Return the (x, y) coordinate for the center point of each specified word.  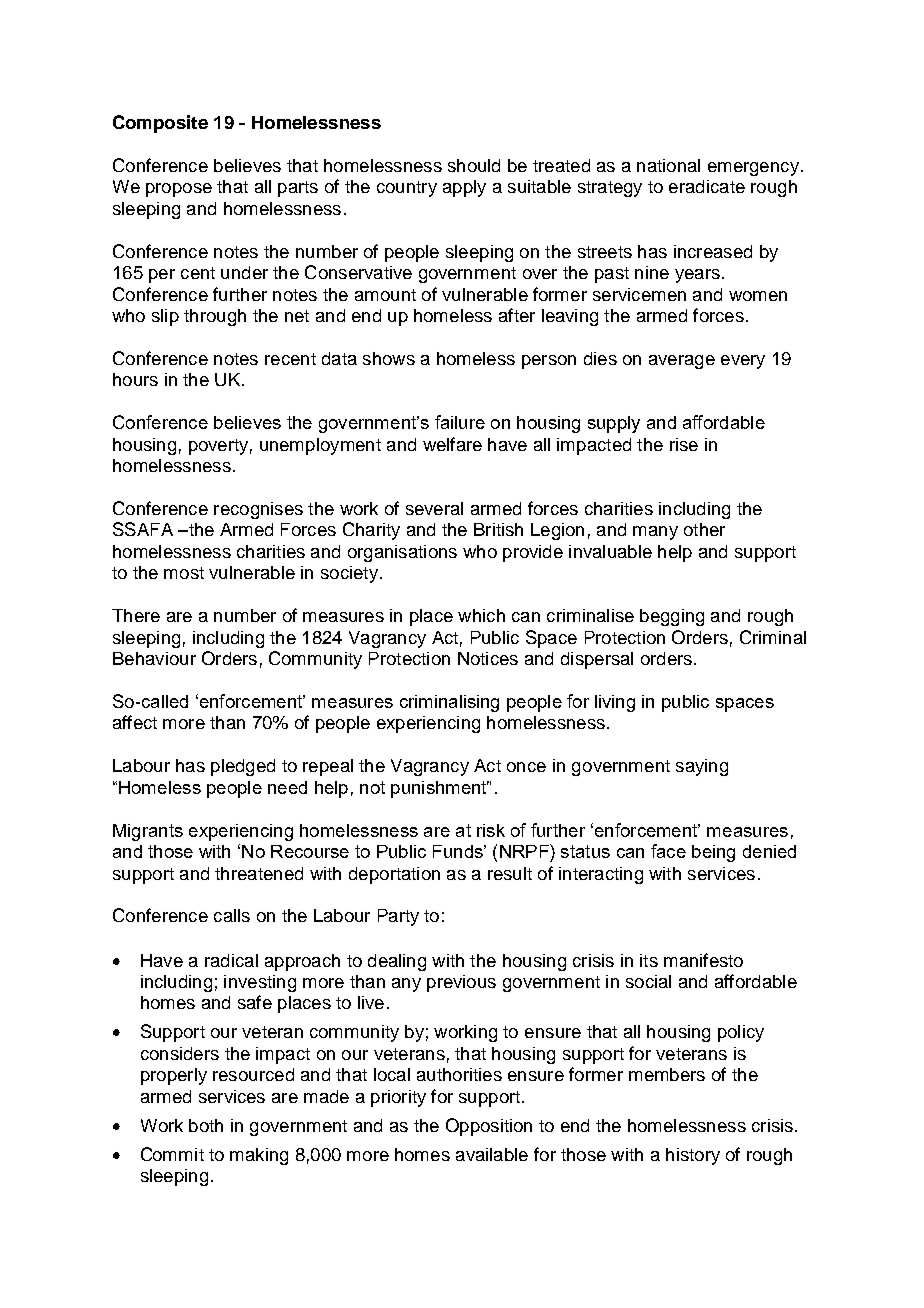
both (206, 1125)
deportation (394, 875)
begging (672, 617)
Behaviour (154, 658)
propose (179, 190)
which (481, 615)
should (474, 165)
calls (232, 915)
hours (135, 379)
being (713, 853)
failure (460, 422)
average (682, 362)
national (668, 165)
